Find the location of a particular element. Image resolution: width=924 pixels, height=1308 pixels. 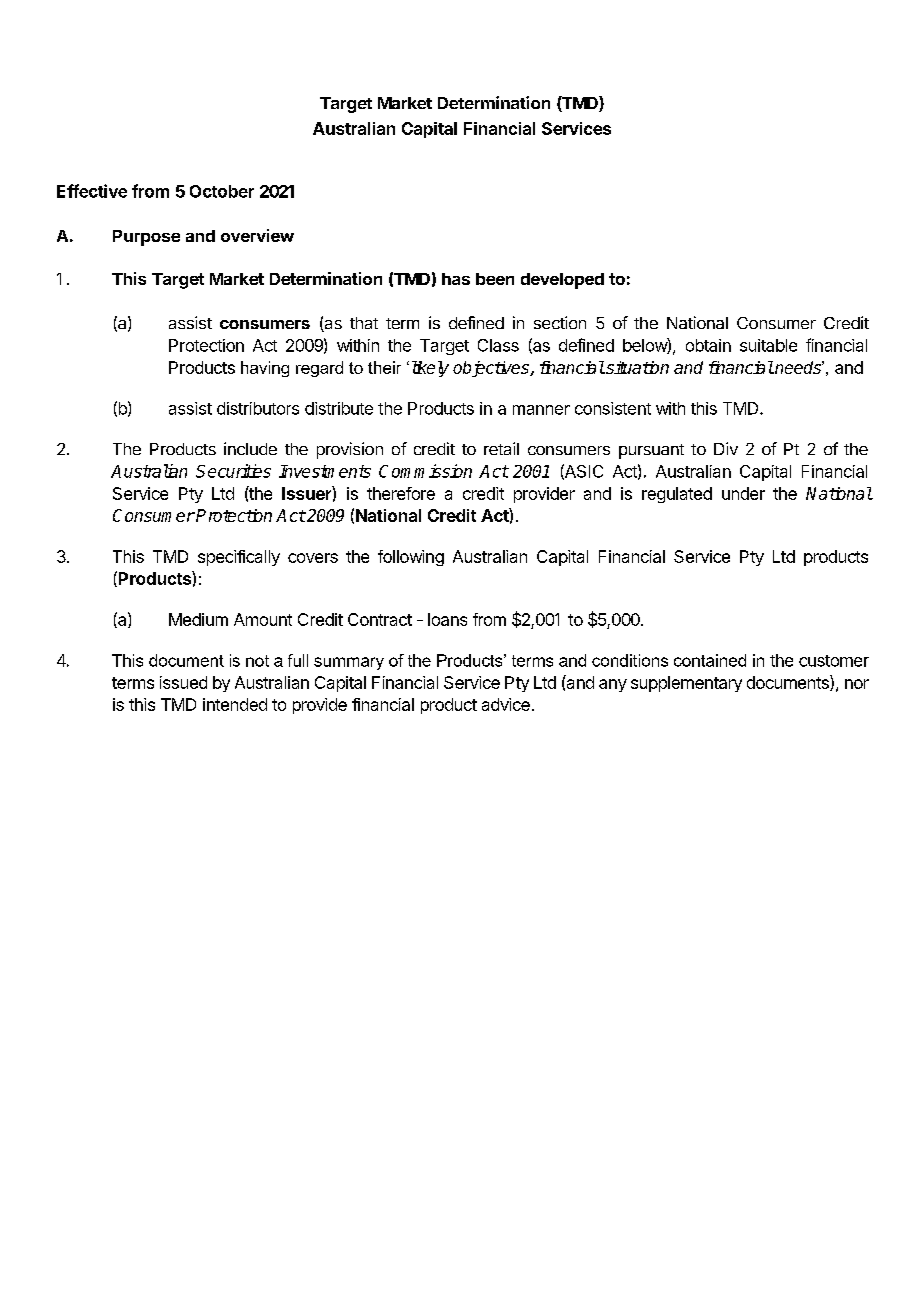

retail is located at coordinates (501, 448).
